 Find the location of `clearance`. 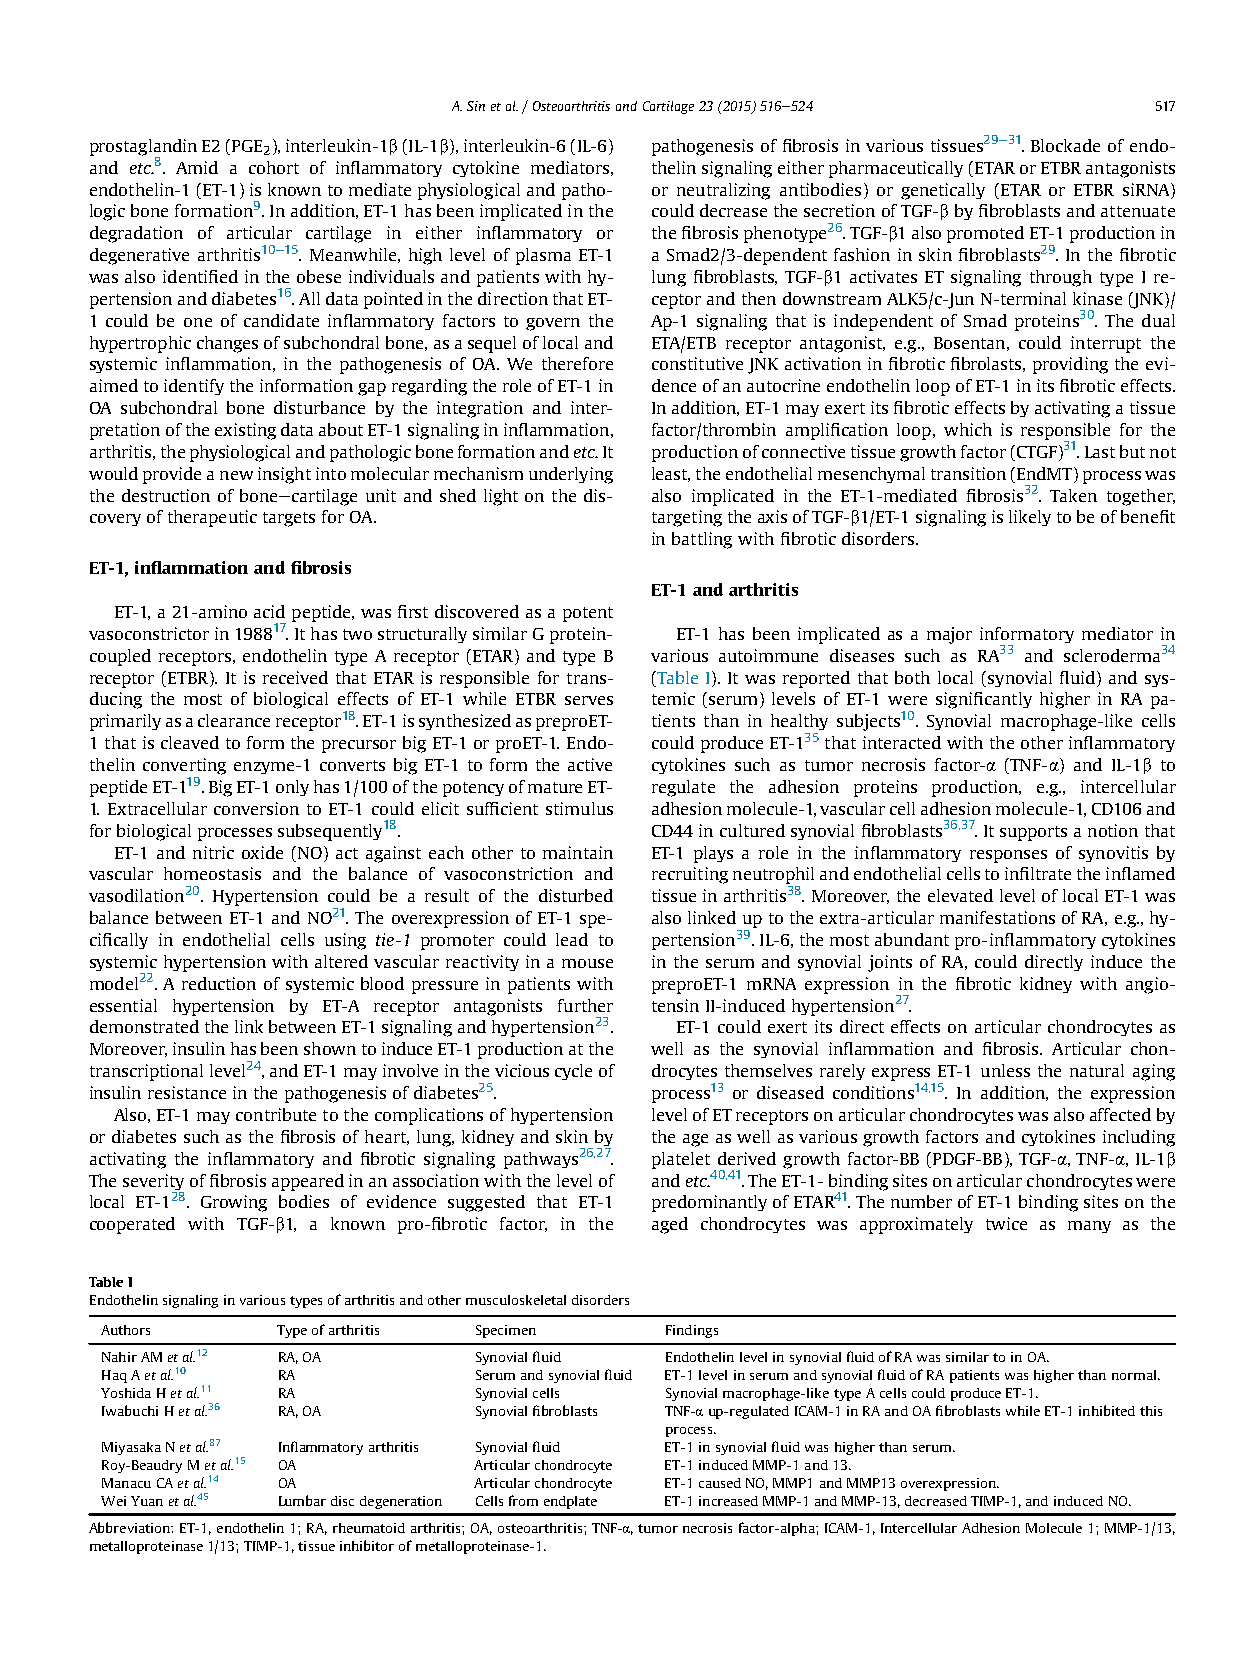

clearance is located at coordinates (234, 720).
